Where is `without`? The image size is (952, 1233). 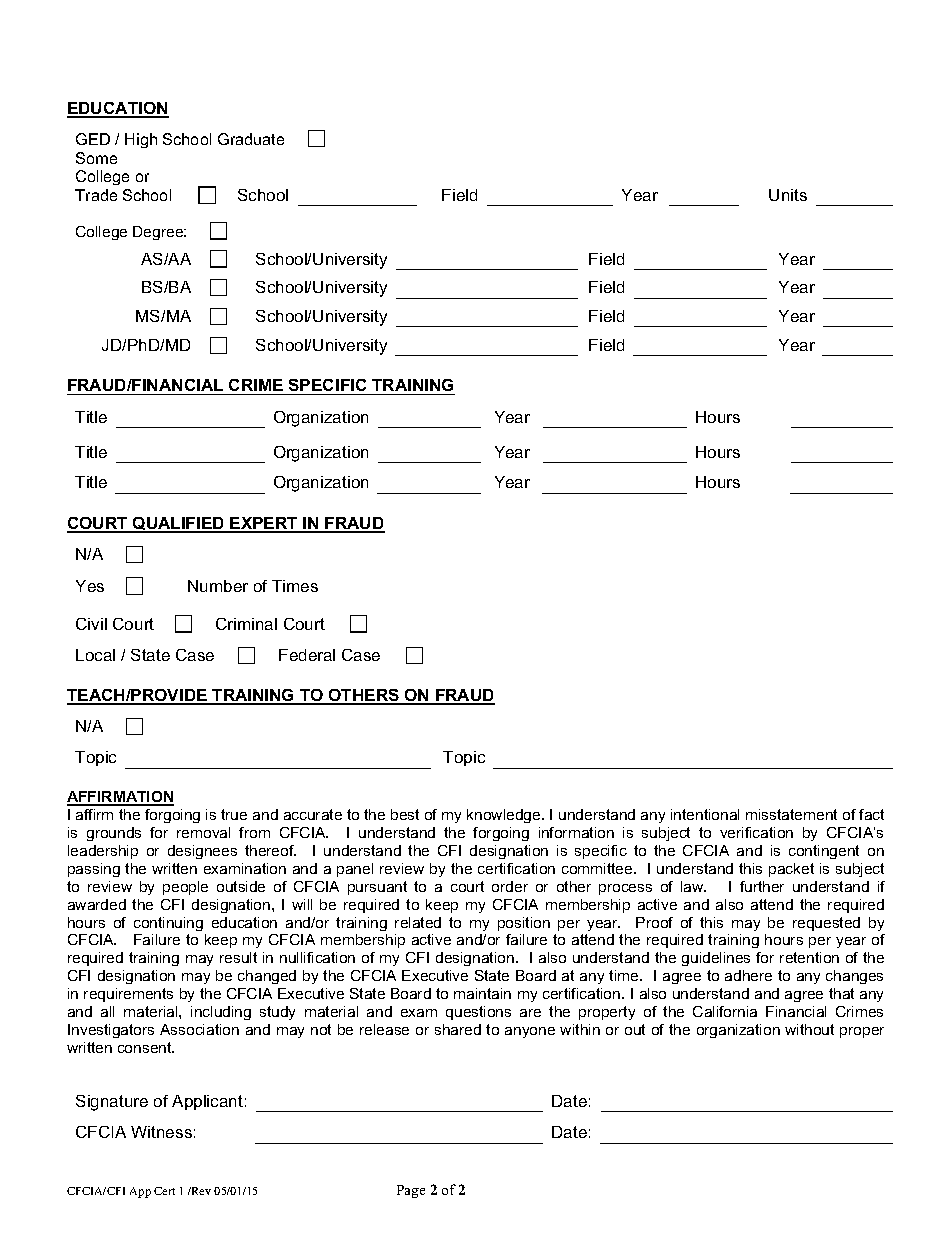 without is located at coordinates (809, 1029).
